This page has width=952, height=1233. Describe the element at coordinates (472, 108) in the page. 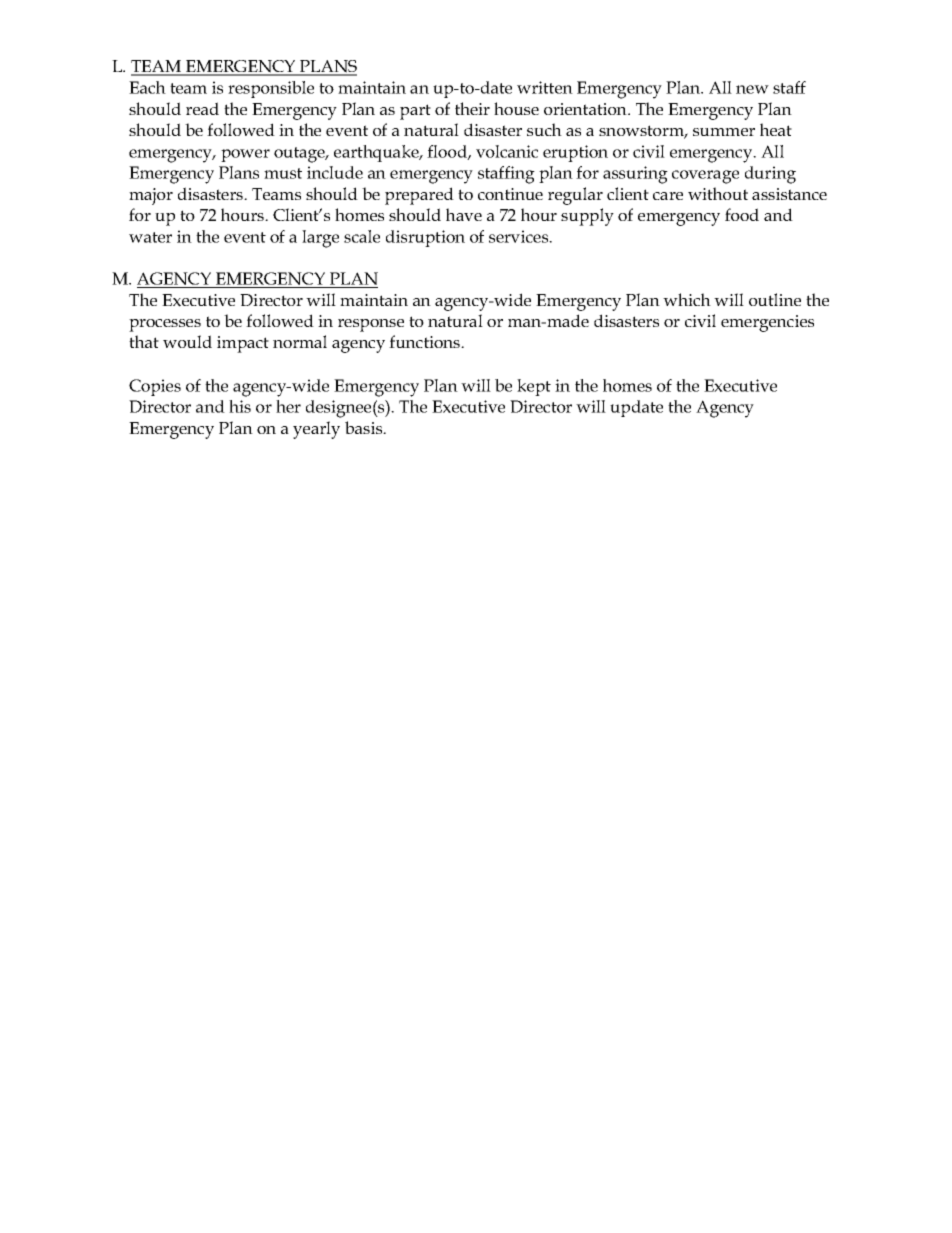

I see `their` at that location.
